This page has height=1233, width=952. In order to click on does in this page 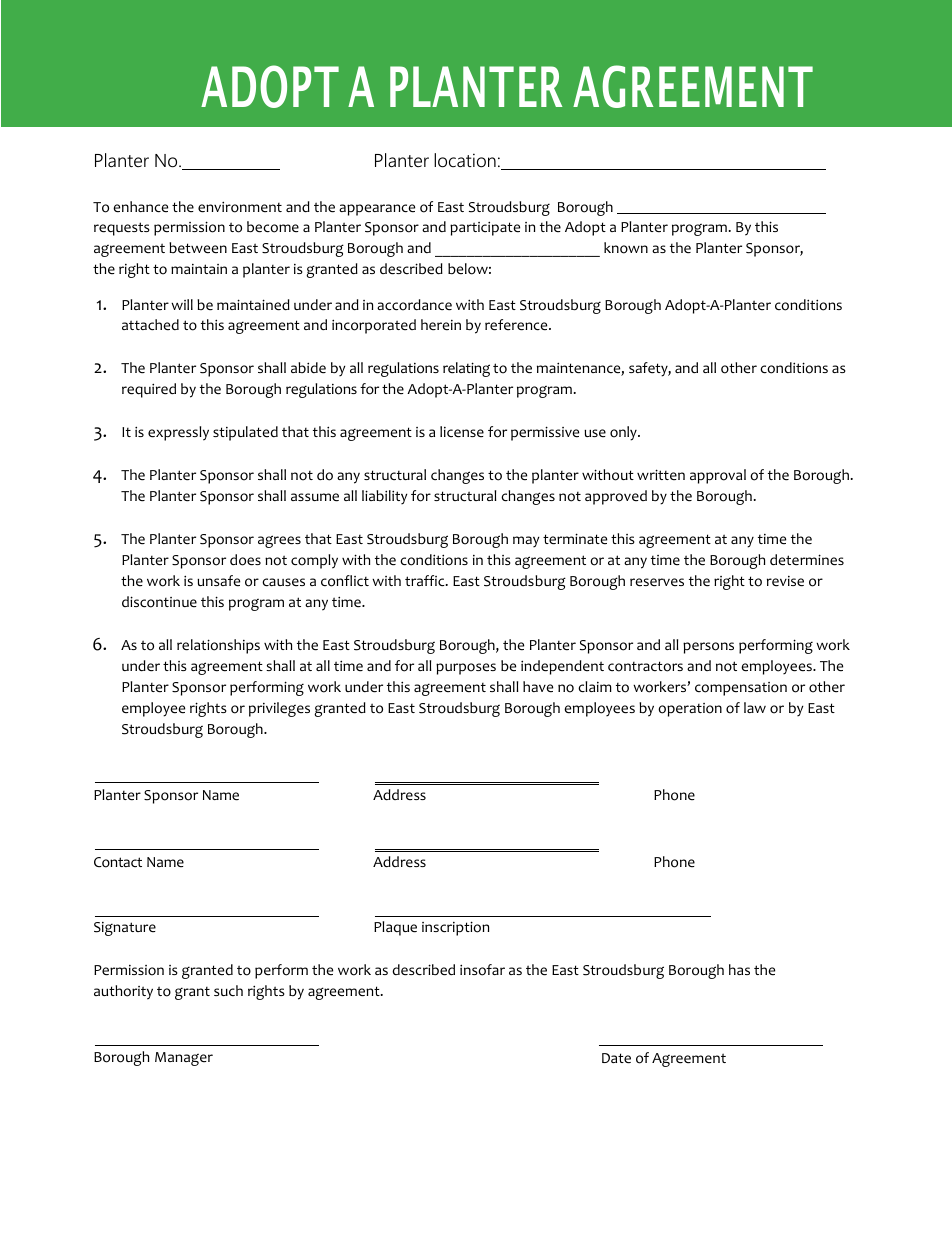, I will do `click(245, 560)`.
